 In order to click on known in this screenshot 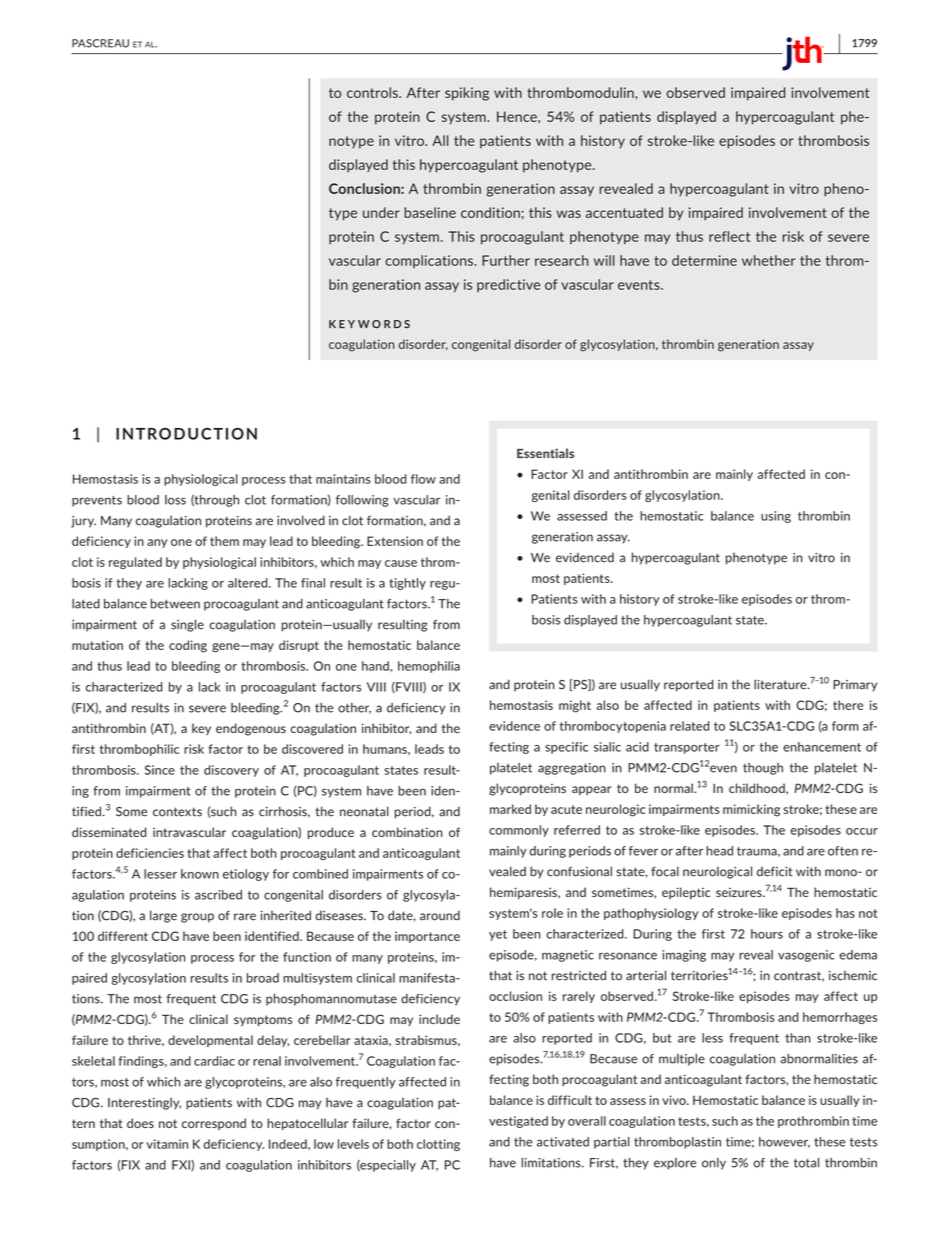, I will do `click(200, 874)`.
